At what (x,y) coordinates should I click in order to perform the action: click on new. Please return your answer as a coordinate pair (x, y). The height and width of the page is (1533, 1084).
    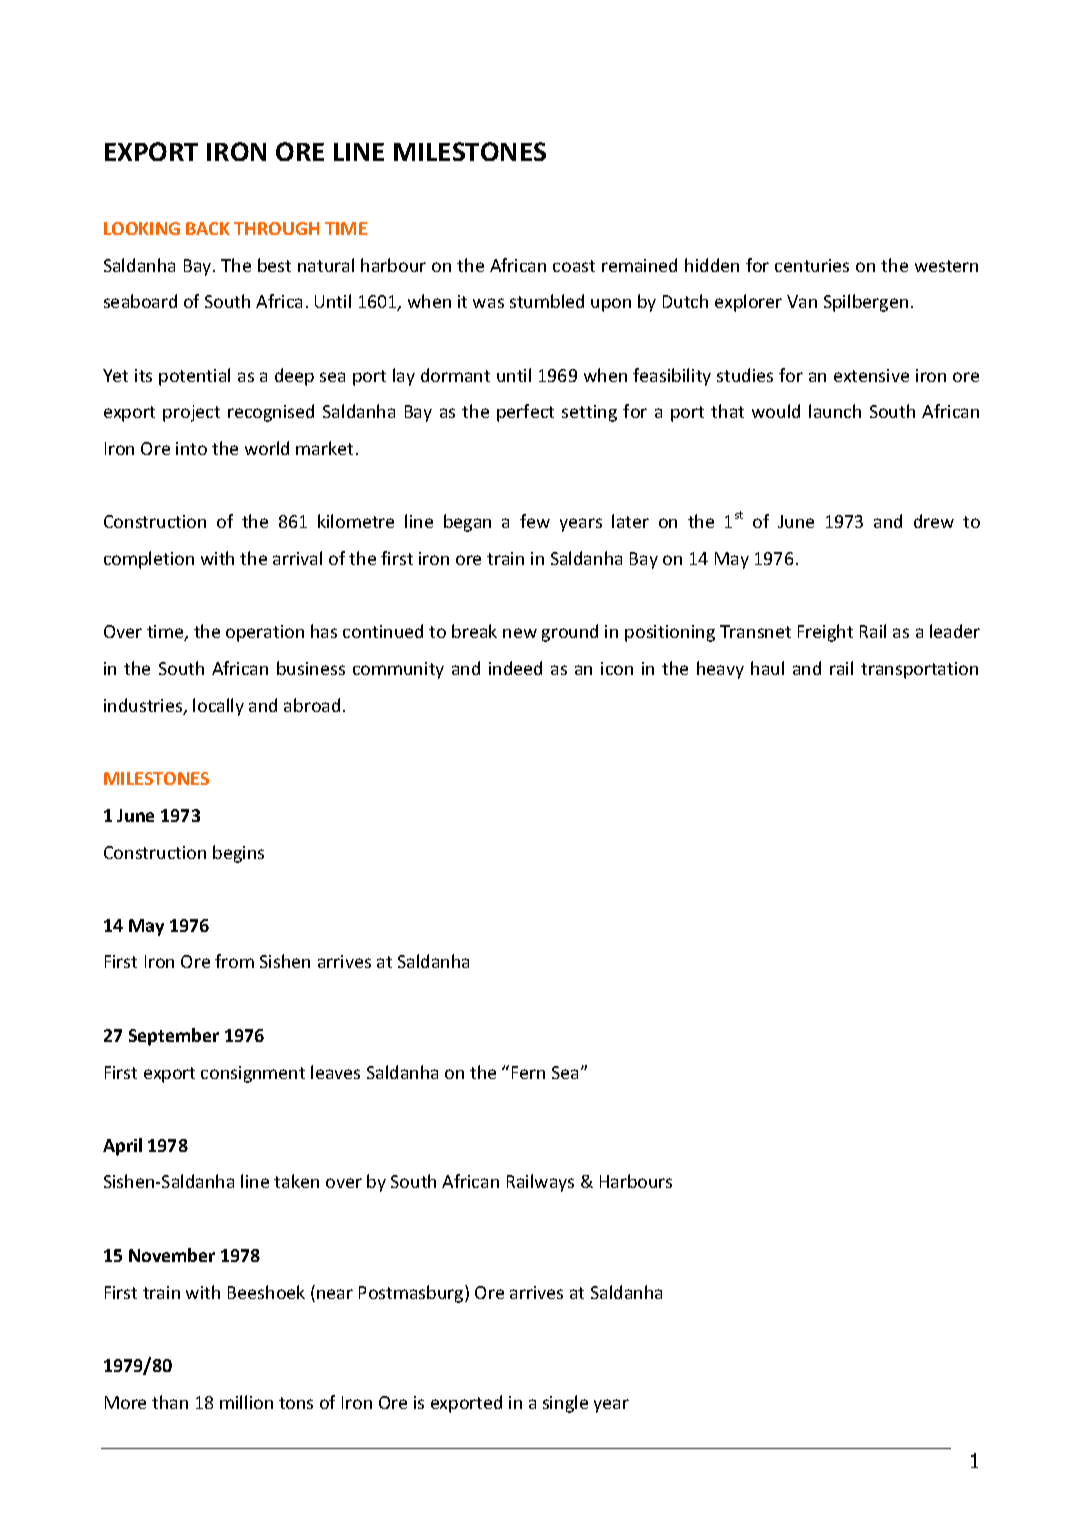
    Looking at the image, I should click on (520, 633).
